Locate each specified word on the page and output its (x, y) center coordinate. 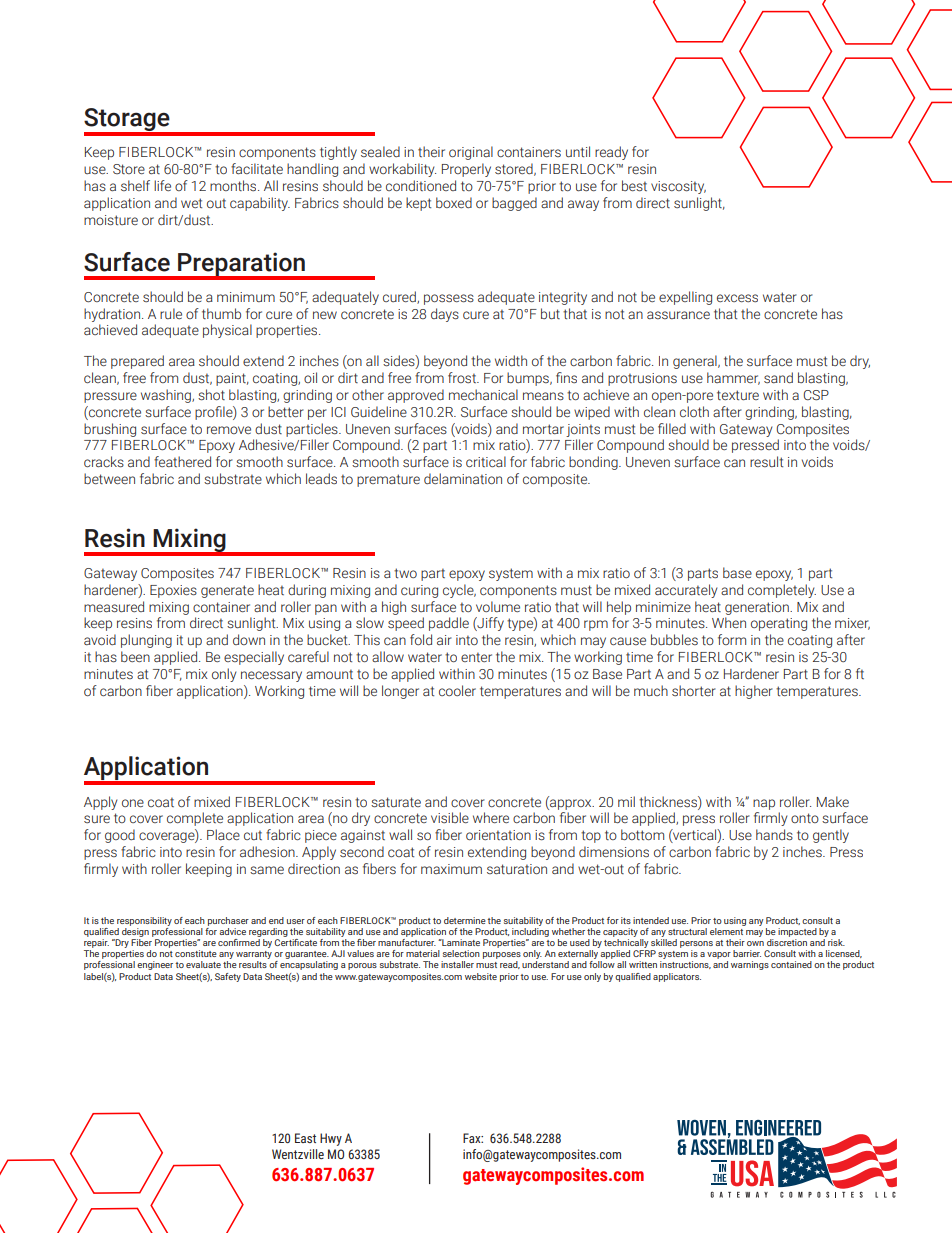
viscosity (678, 187)
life (162, 185)
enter (476, 657)
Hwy (331, 1139)
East (305, 1138)
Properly (466, 170)
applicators (677, 977)
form (732, 639)
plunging (146, 641)
